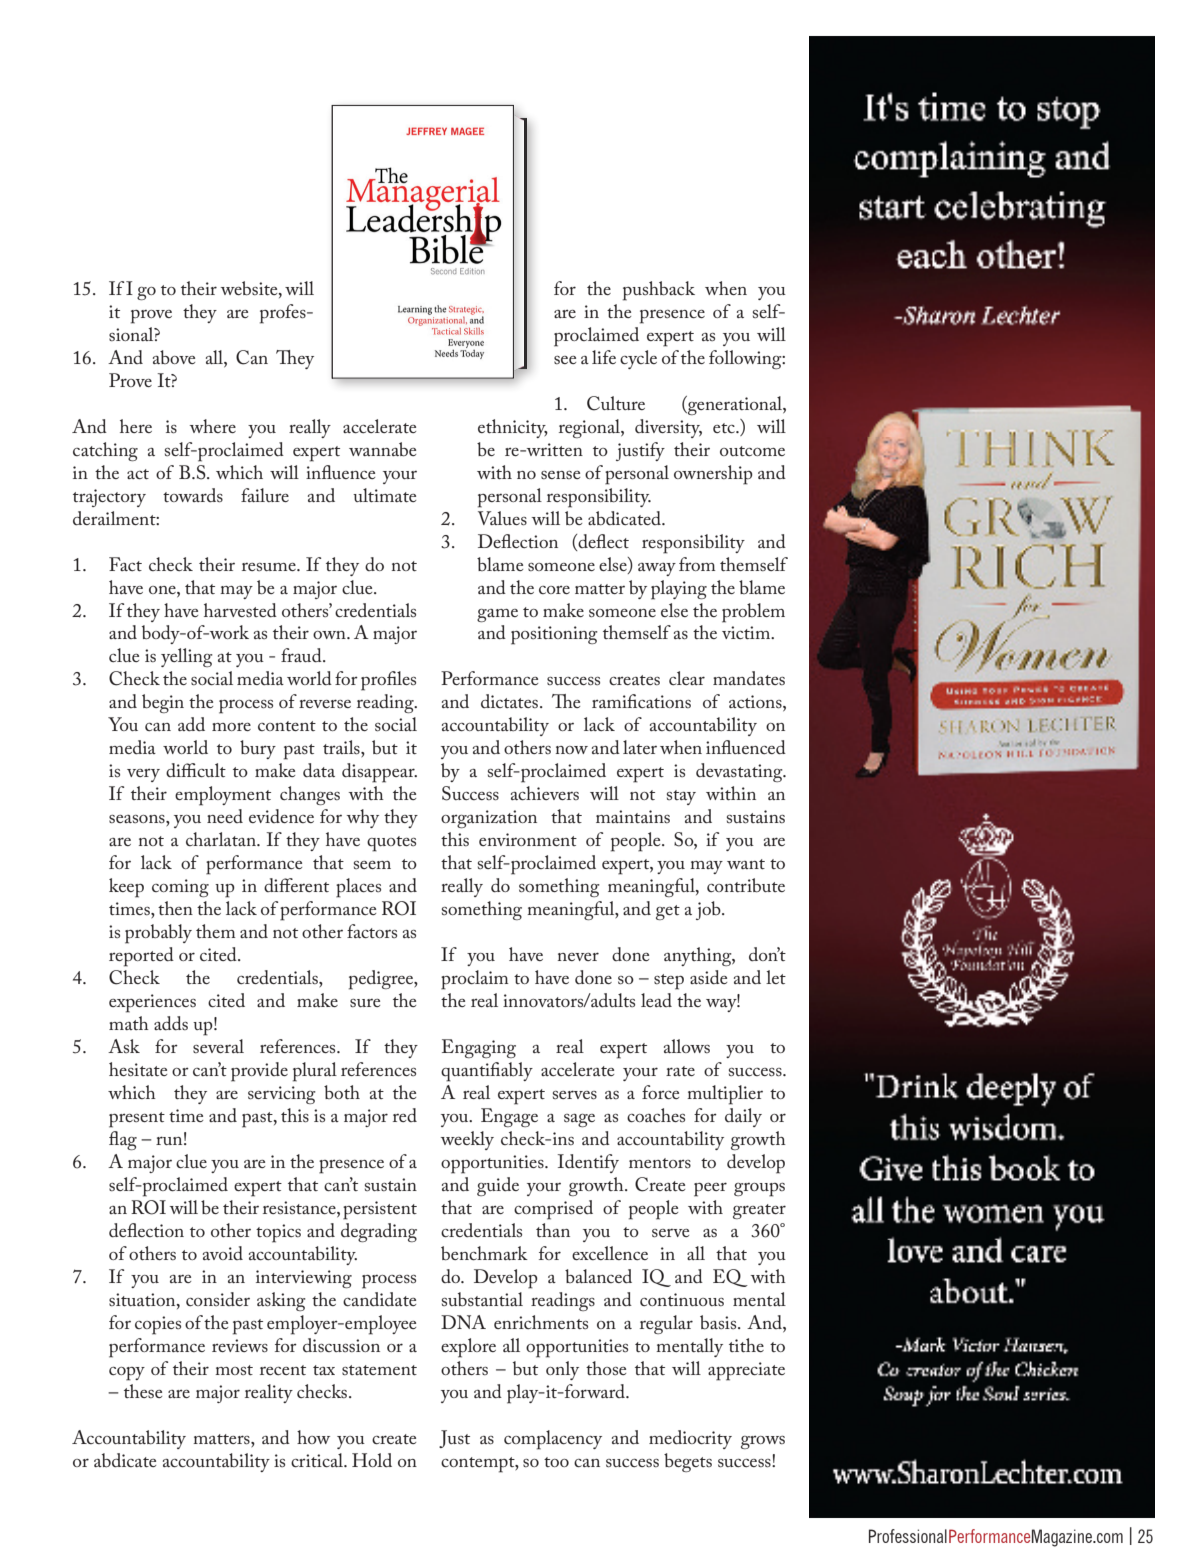  I want to click on quotes, so click(391, 844).
